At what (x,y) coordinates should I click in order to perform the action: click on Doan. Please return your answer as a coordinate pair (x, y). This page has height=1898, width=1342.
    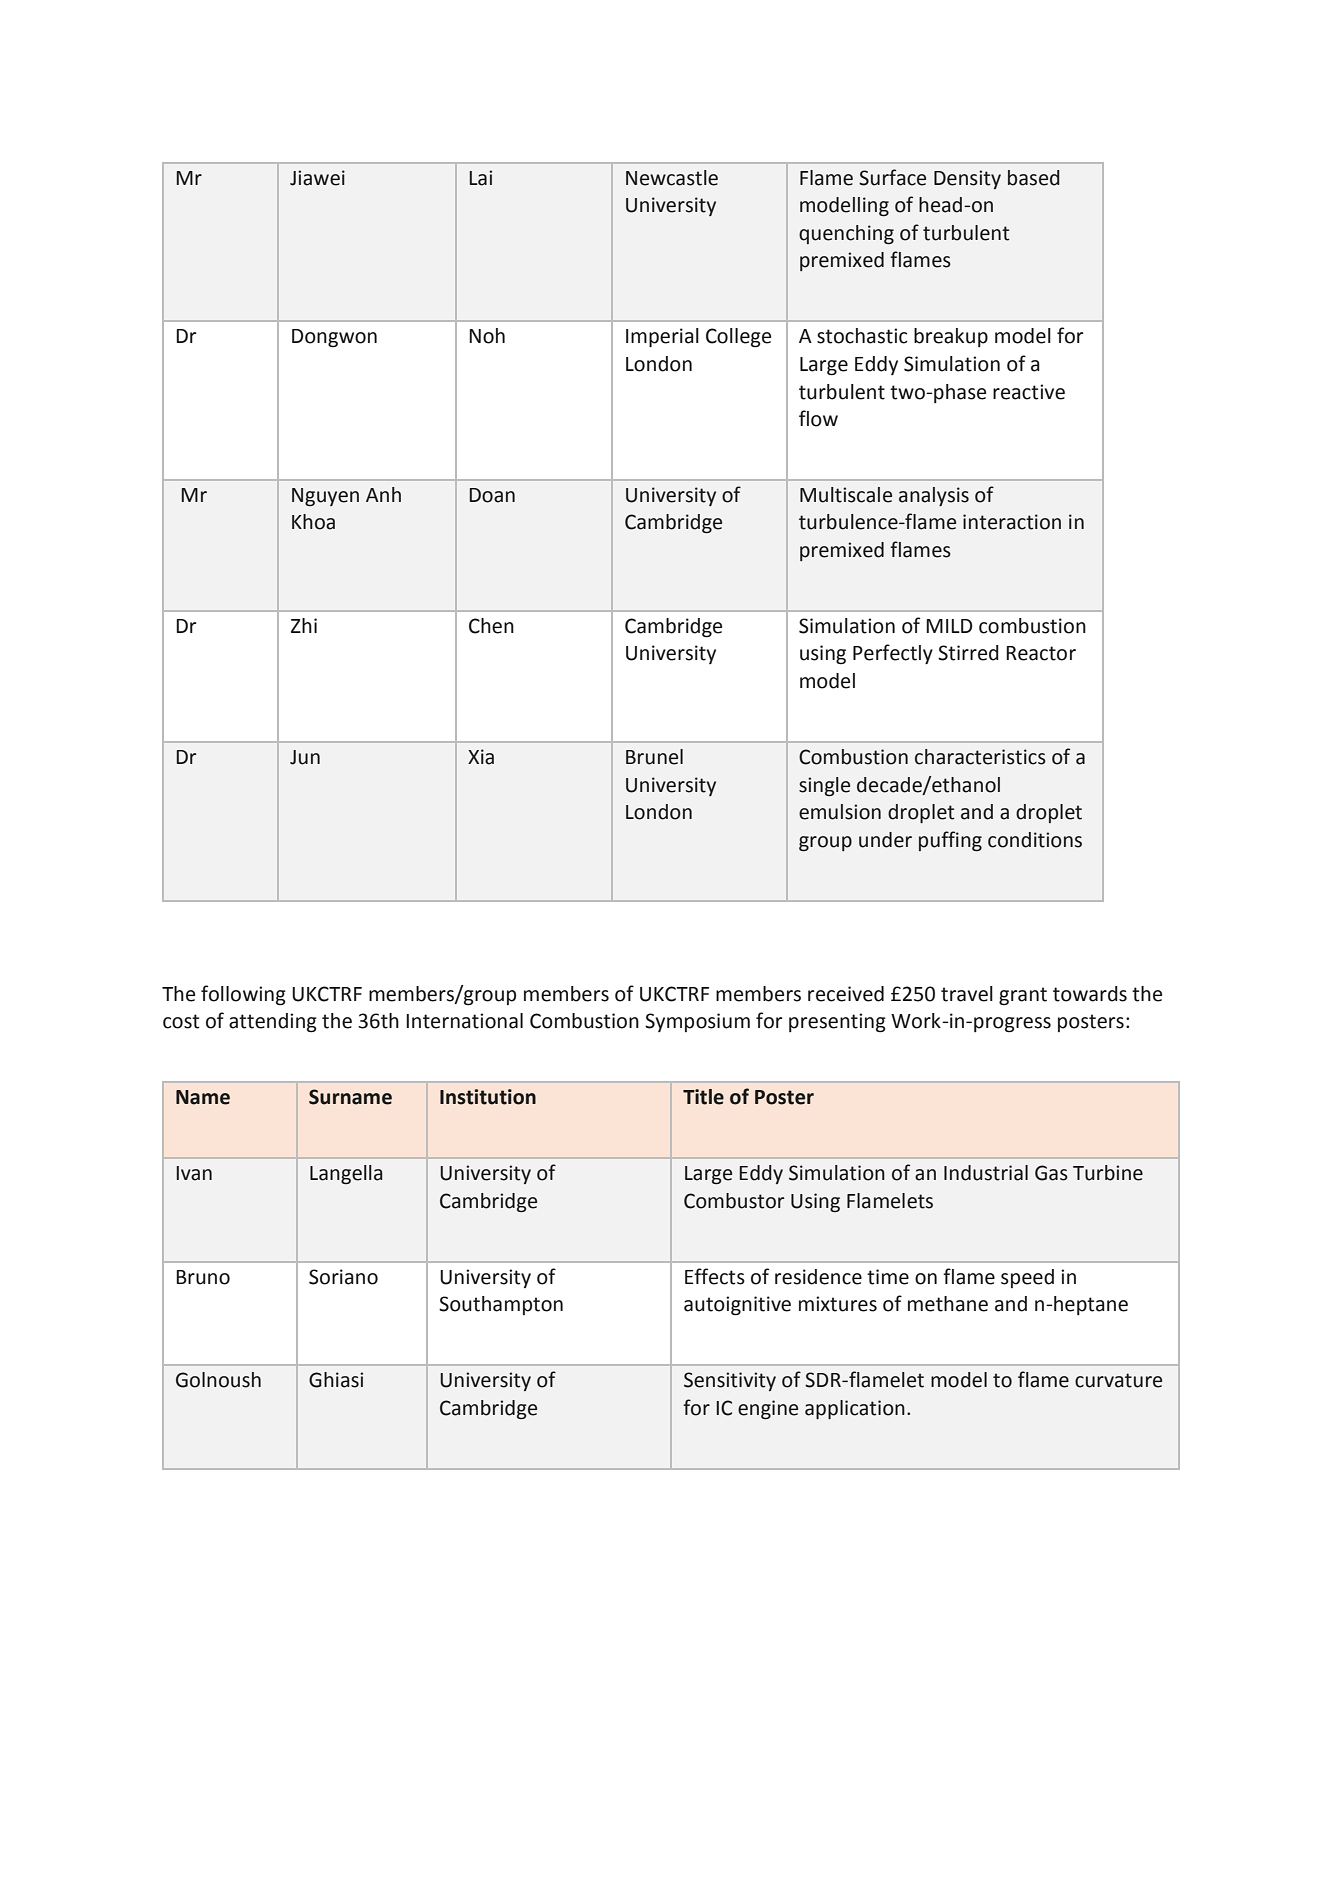
    Looking at the image, I should click on (492, 495).
